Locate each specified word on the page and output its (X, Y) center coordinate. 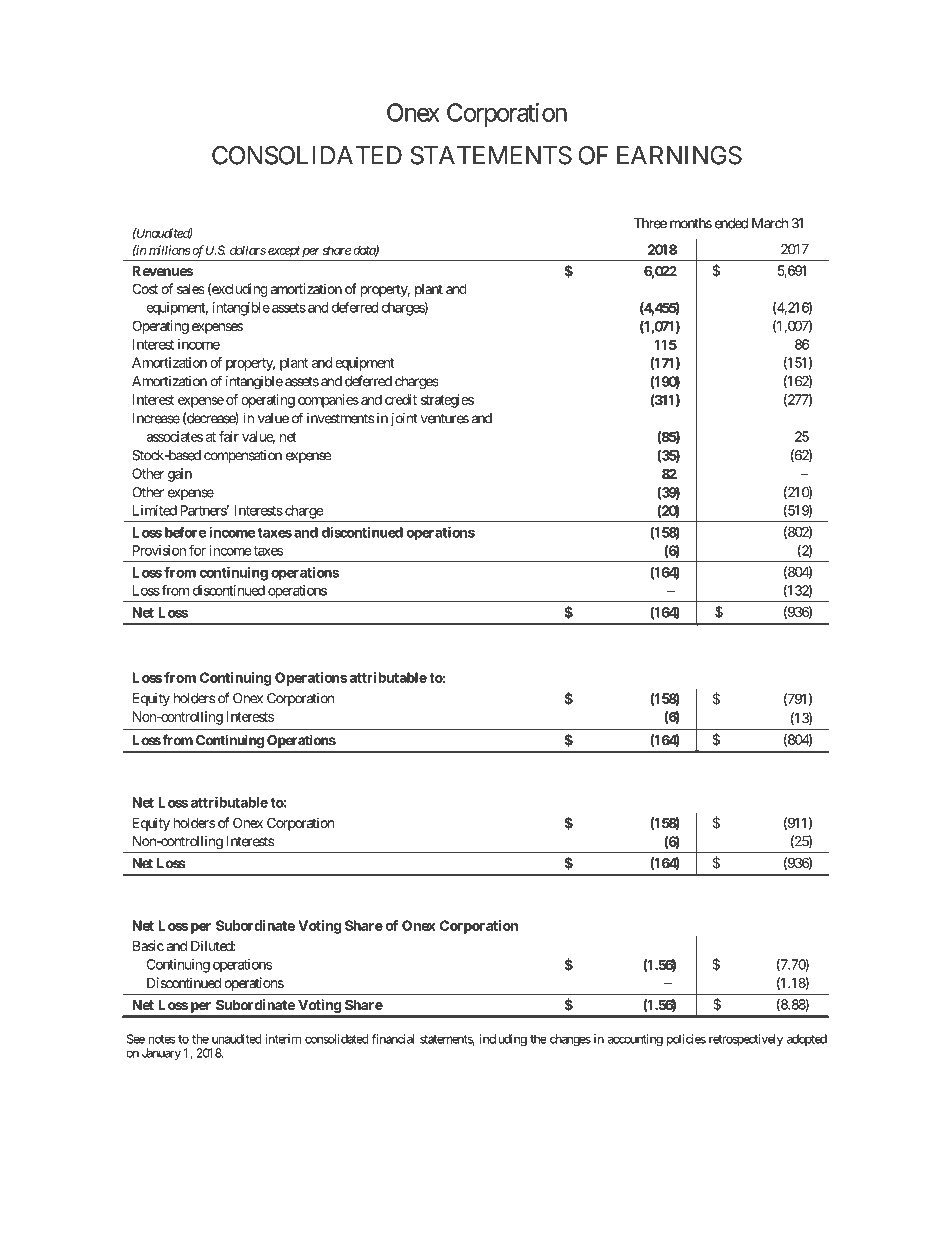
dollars (248, 250)
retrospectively (746, 1040)
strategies (447, 401)
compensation (243, 456)
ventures (445, 418)
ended (731, 223)
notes (161, 1039)
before (185, 532)
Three (650, 223)
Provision (159, 550)
